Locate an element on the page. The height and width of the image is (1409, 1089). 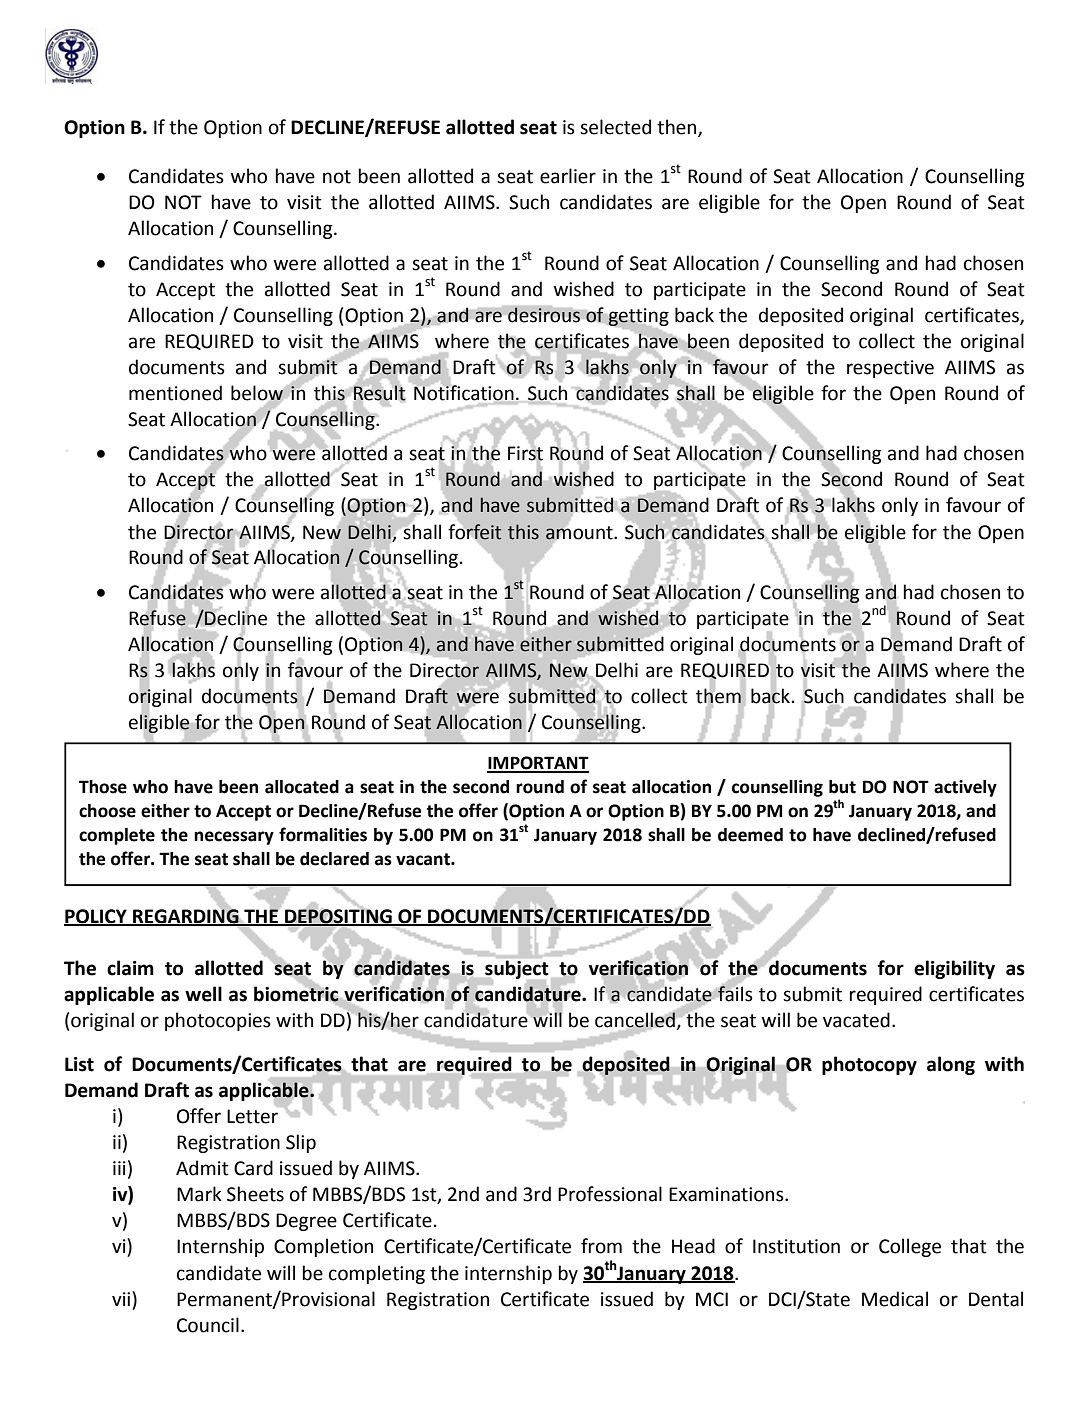
but is located at coordinates (842, 787).
